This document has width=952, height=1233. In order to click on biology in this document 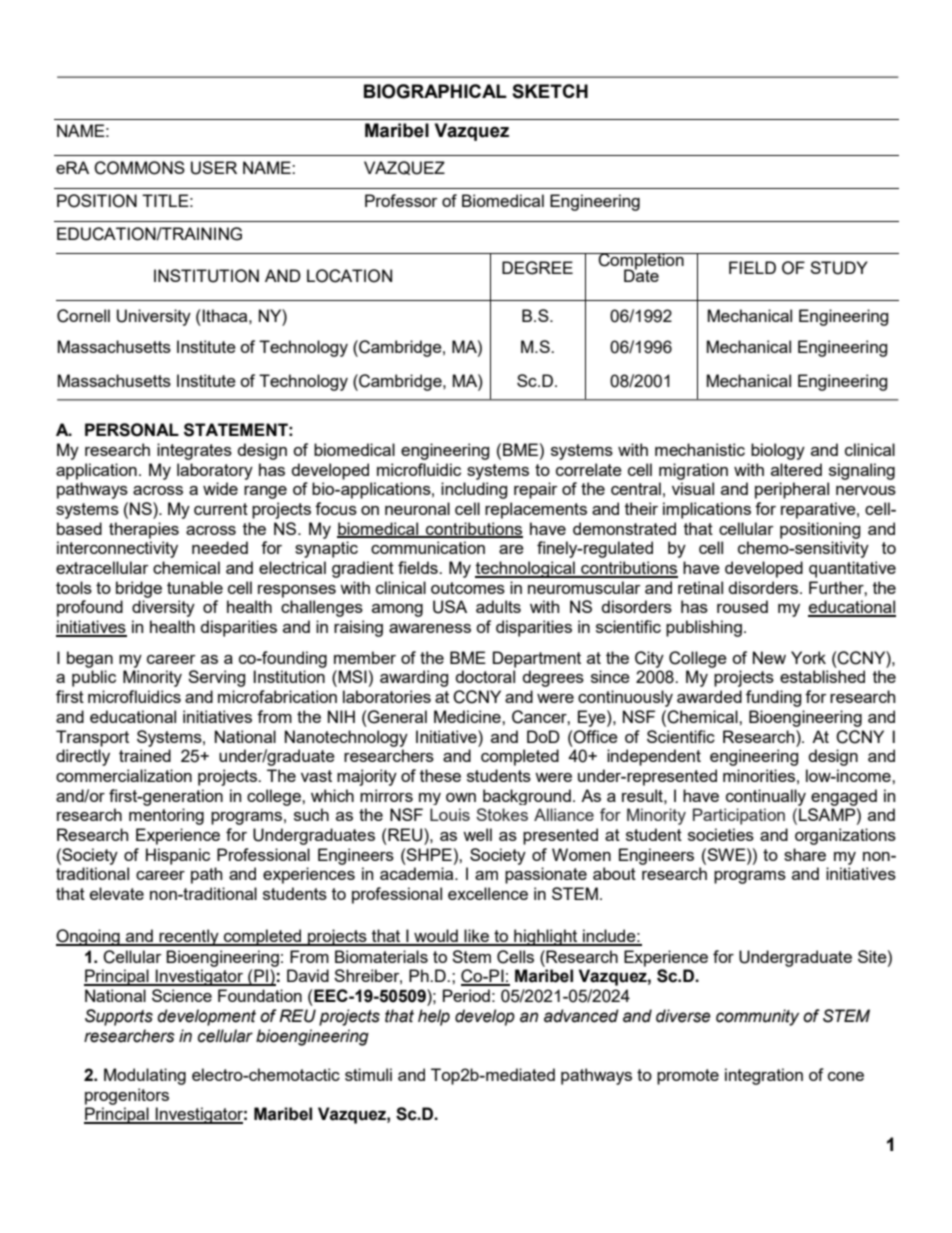, I will do `click(778, 451)`.
